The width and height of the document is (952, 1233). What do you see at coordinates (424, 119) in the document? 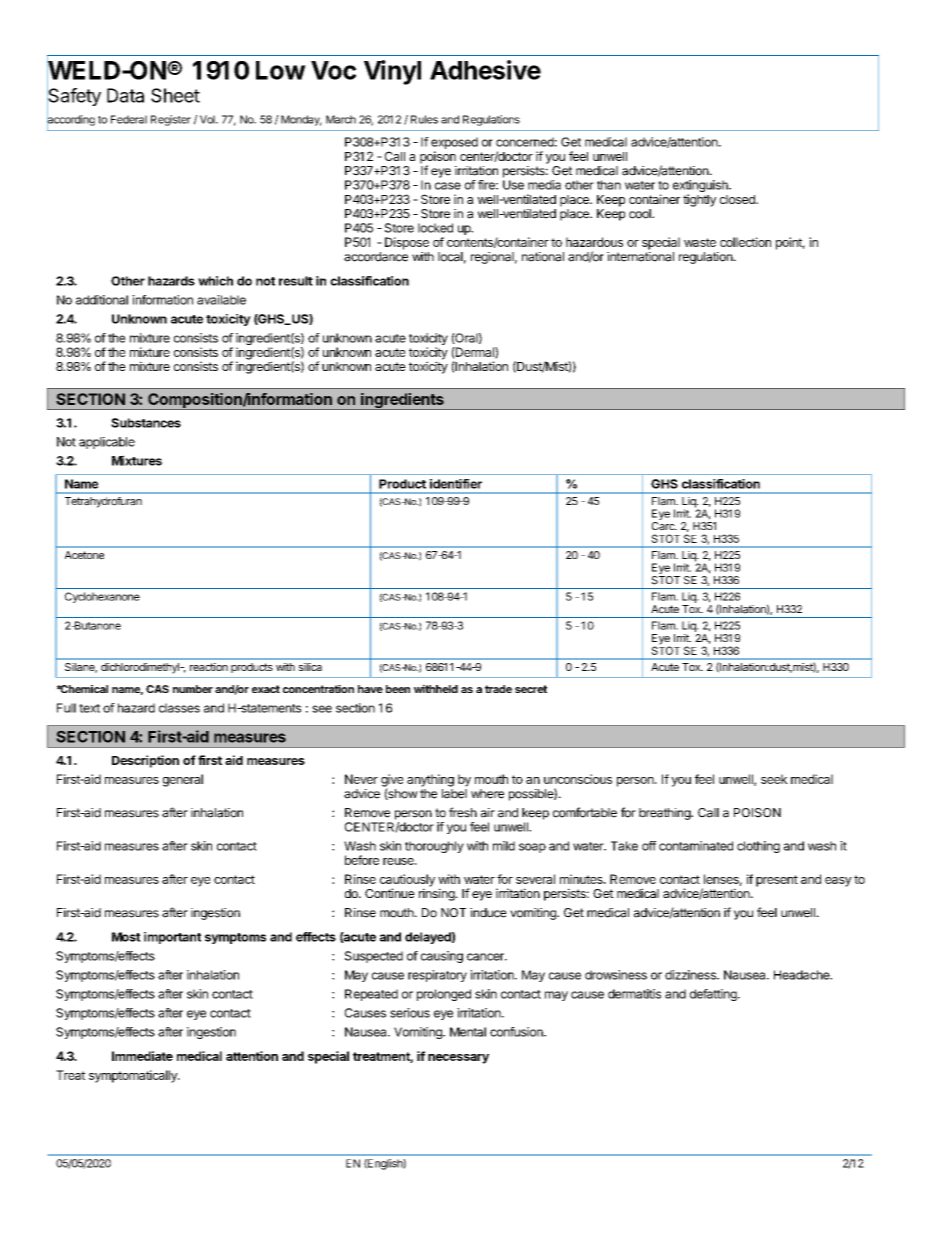
I see `Rules` at bounding box center [424, 119].
